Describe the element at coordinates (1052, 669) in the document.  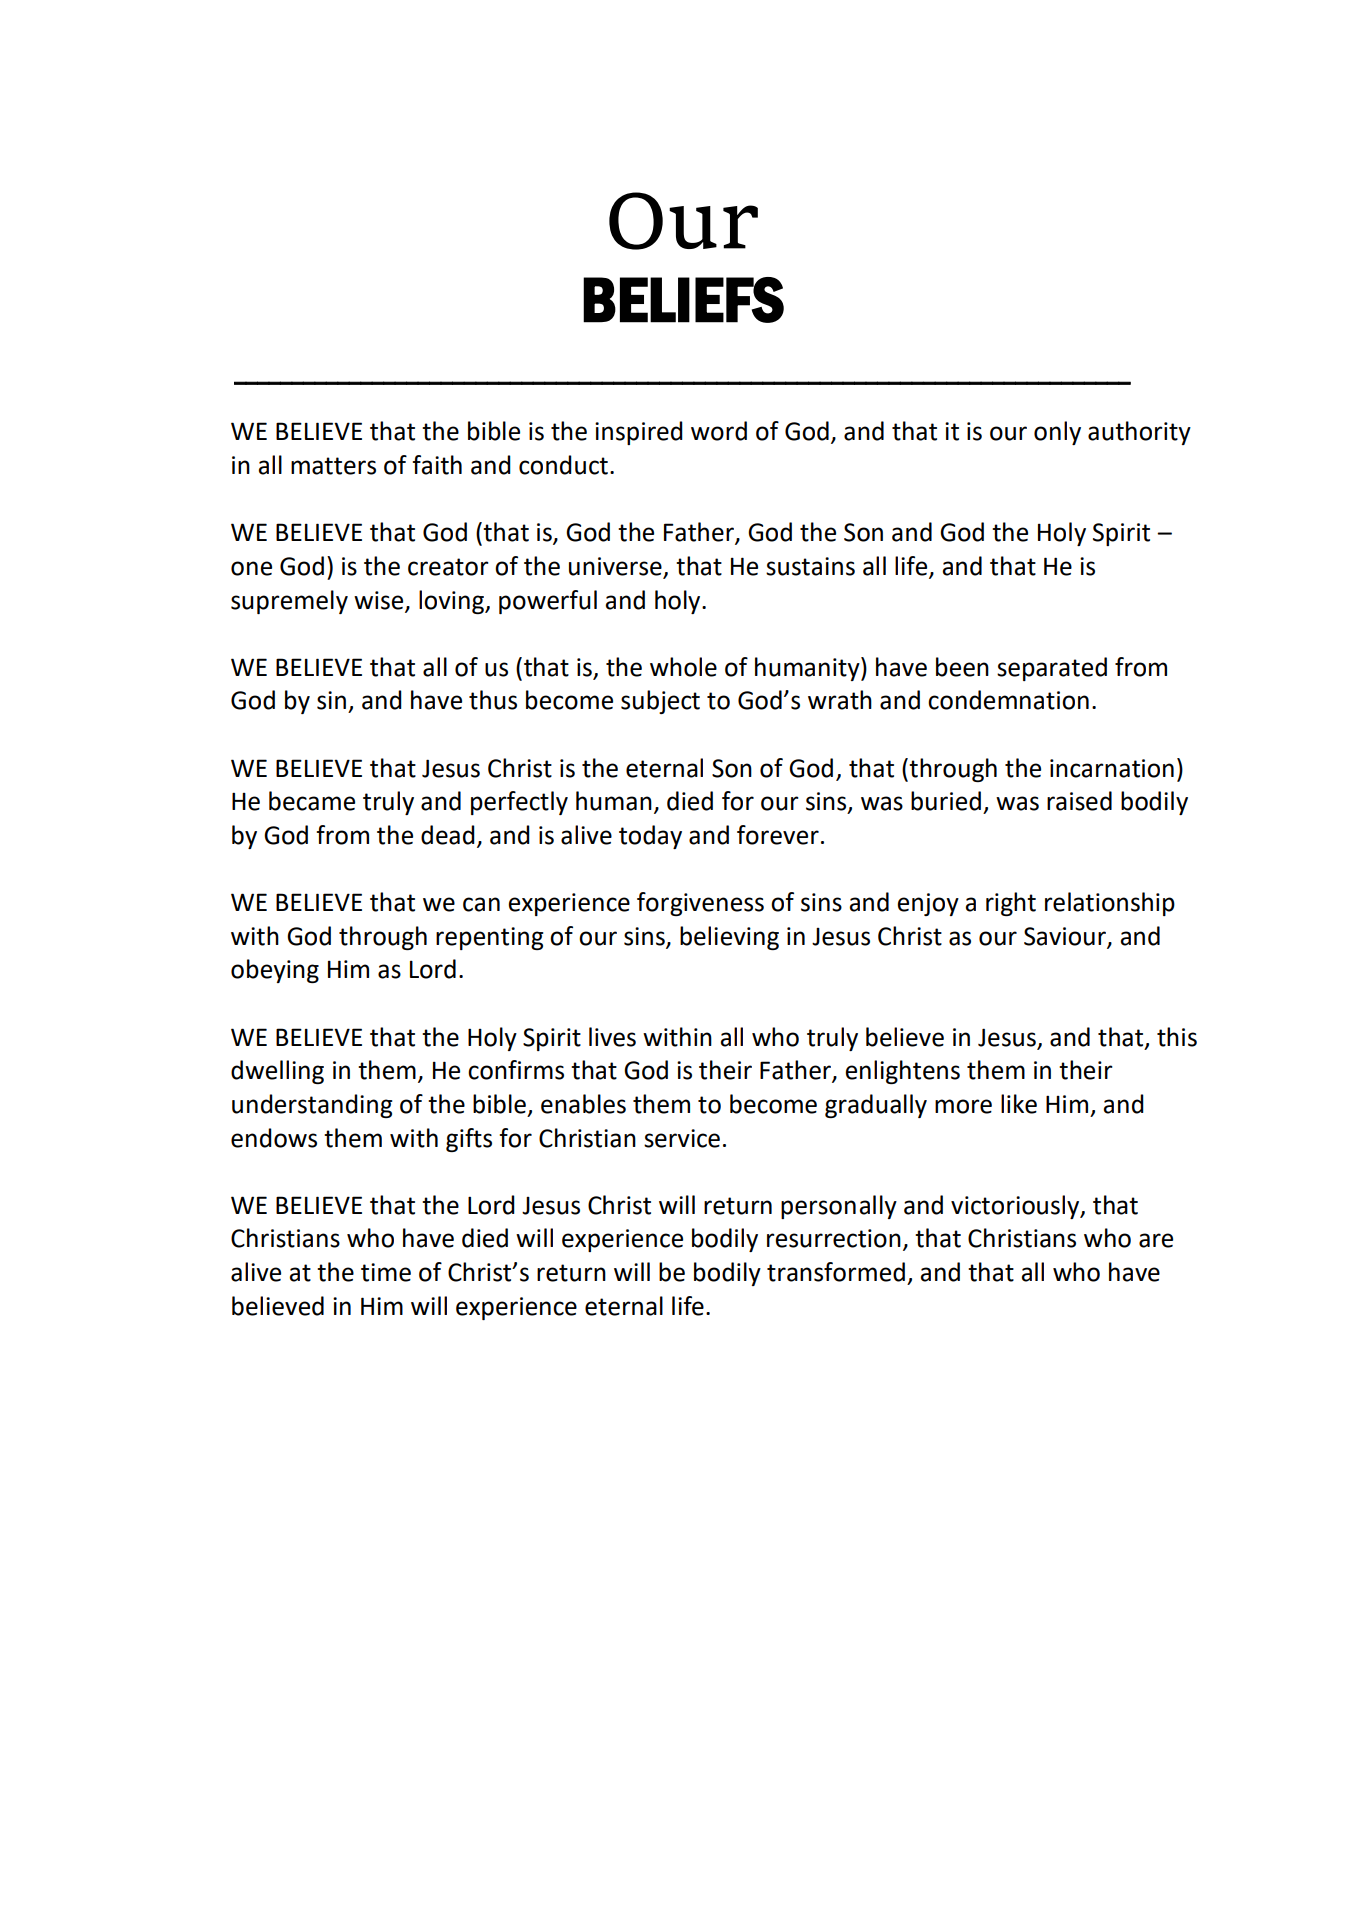
I see `separated` at that location.
